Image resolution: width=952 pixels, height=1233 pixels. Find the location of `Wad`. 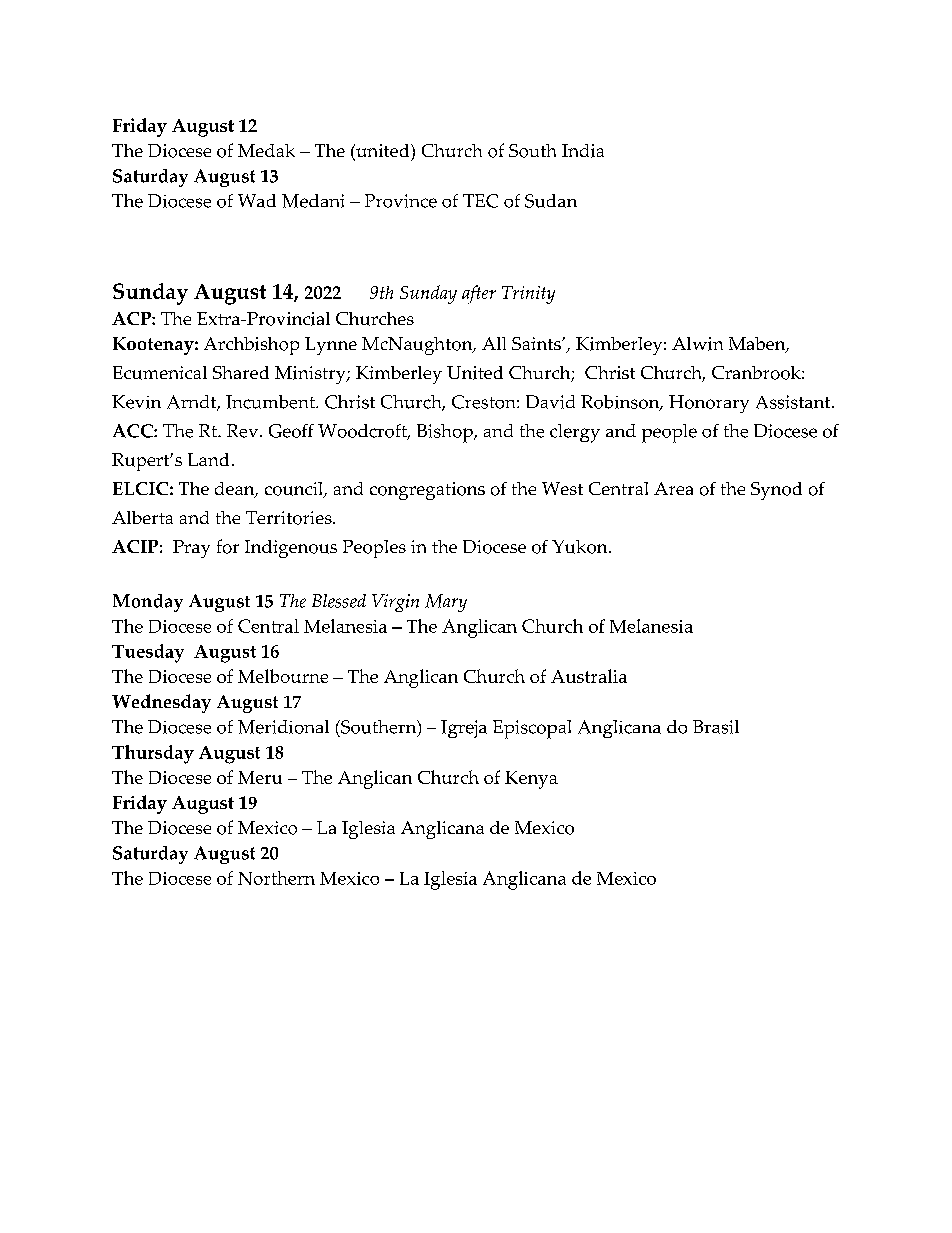

Wad is located at coordinates (257, 201).
